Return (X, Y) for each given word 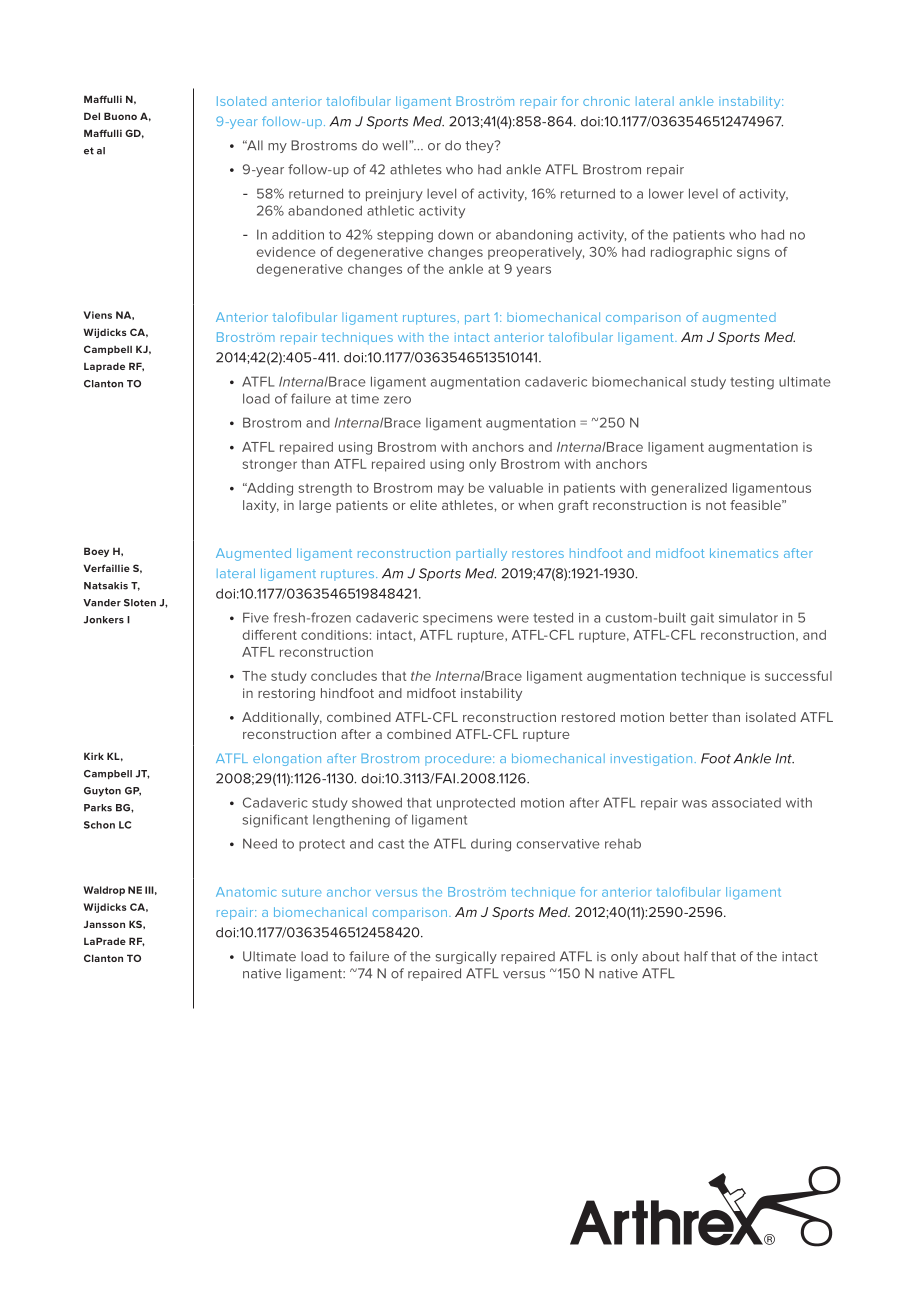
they (480, 146)
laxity (261, 506)
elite (423, 505)
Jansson (104, 924)
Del (92, 116)
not (716, 505)
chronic (606, 101)
